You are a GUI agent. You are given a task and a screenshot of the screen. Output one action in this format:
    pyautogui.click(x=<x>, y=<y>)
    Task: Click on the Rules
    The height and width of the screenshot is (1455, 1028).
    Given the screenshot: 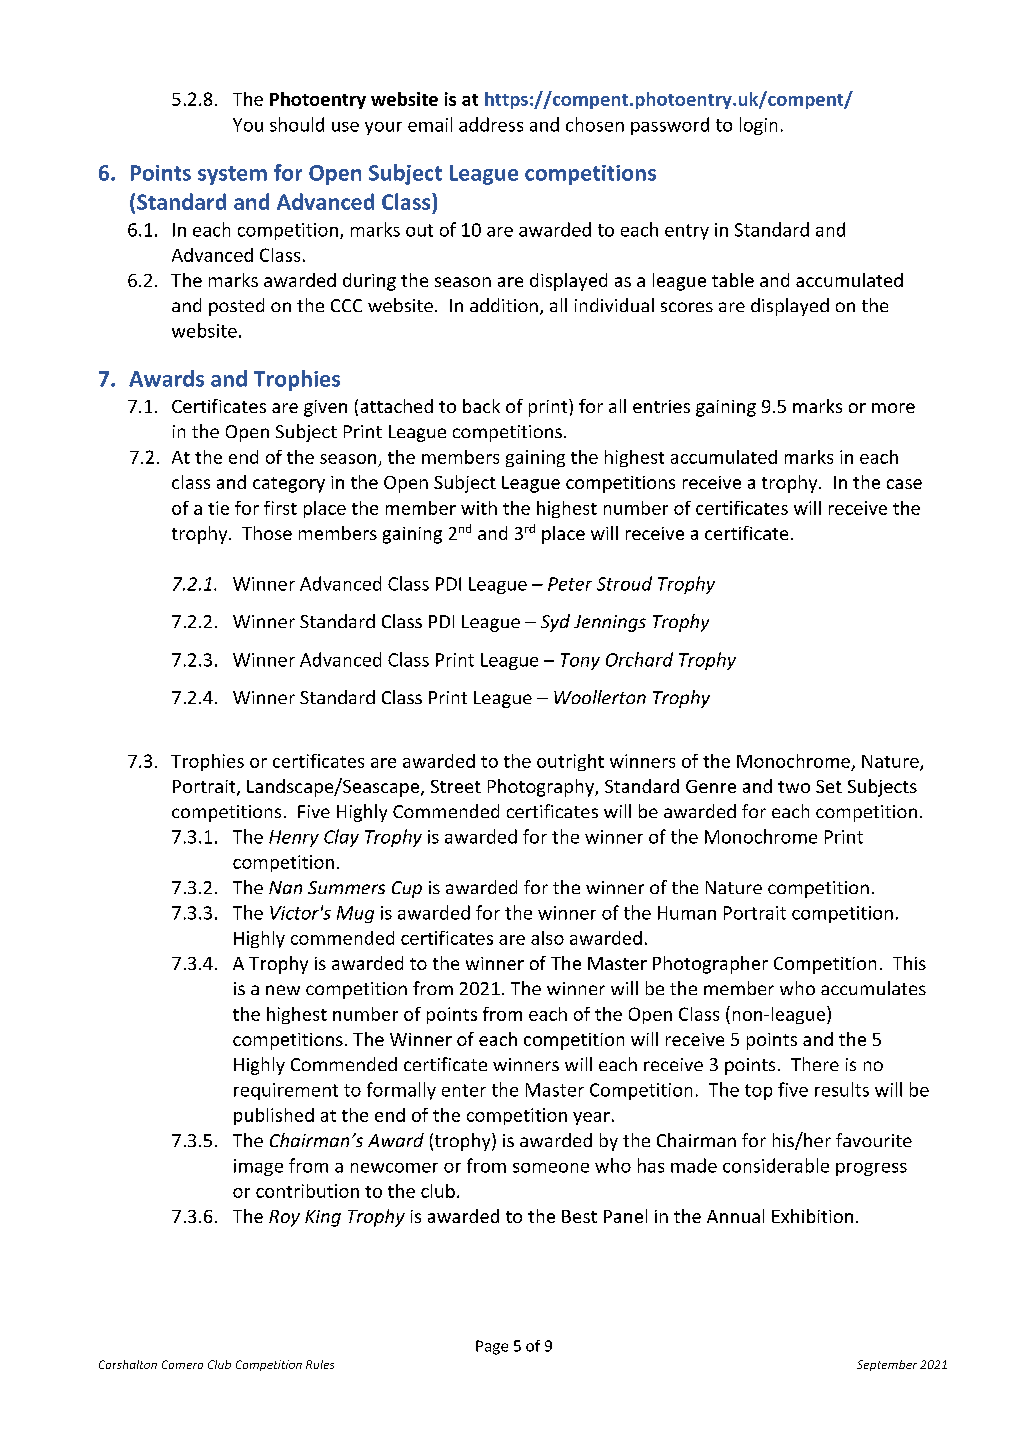 What is the action you would take?
    pyautogui.click(x=320, y=1364)
